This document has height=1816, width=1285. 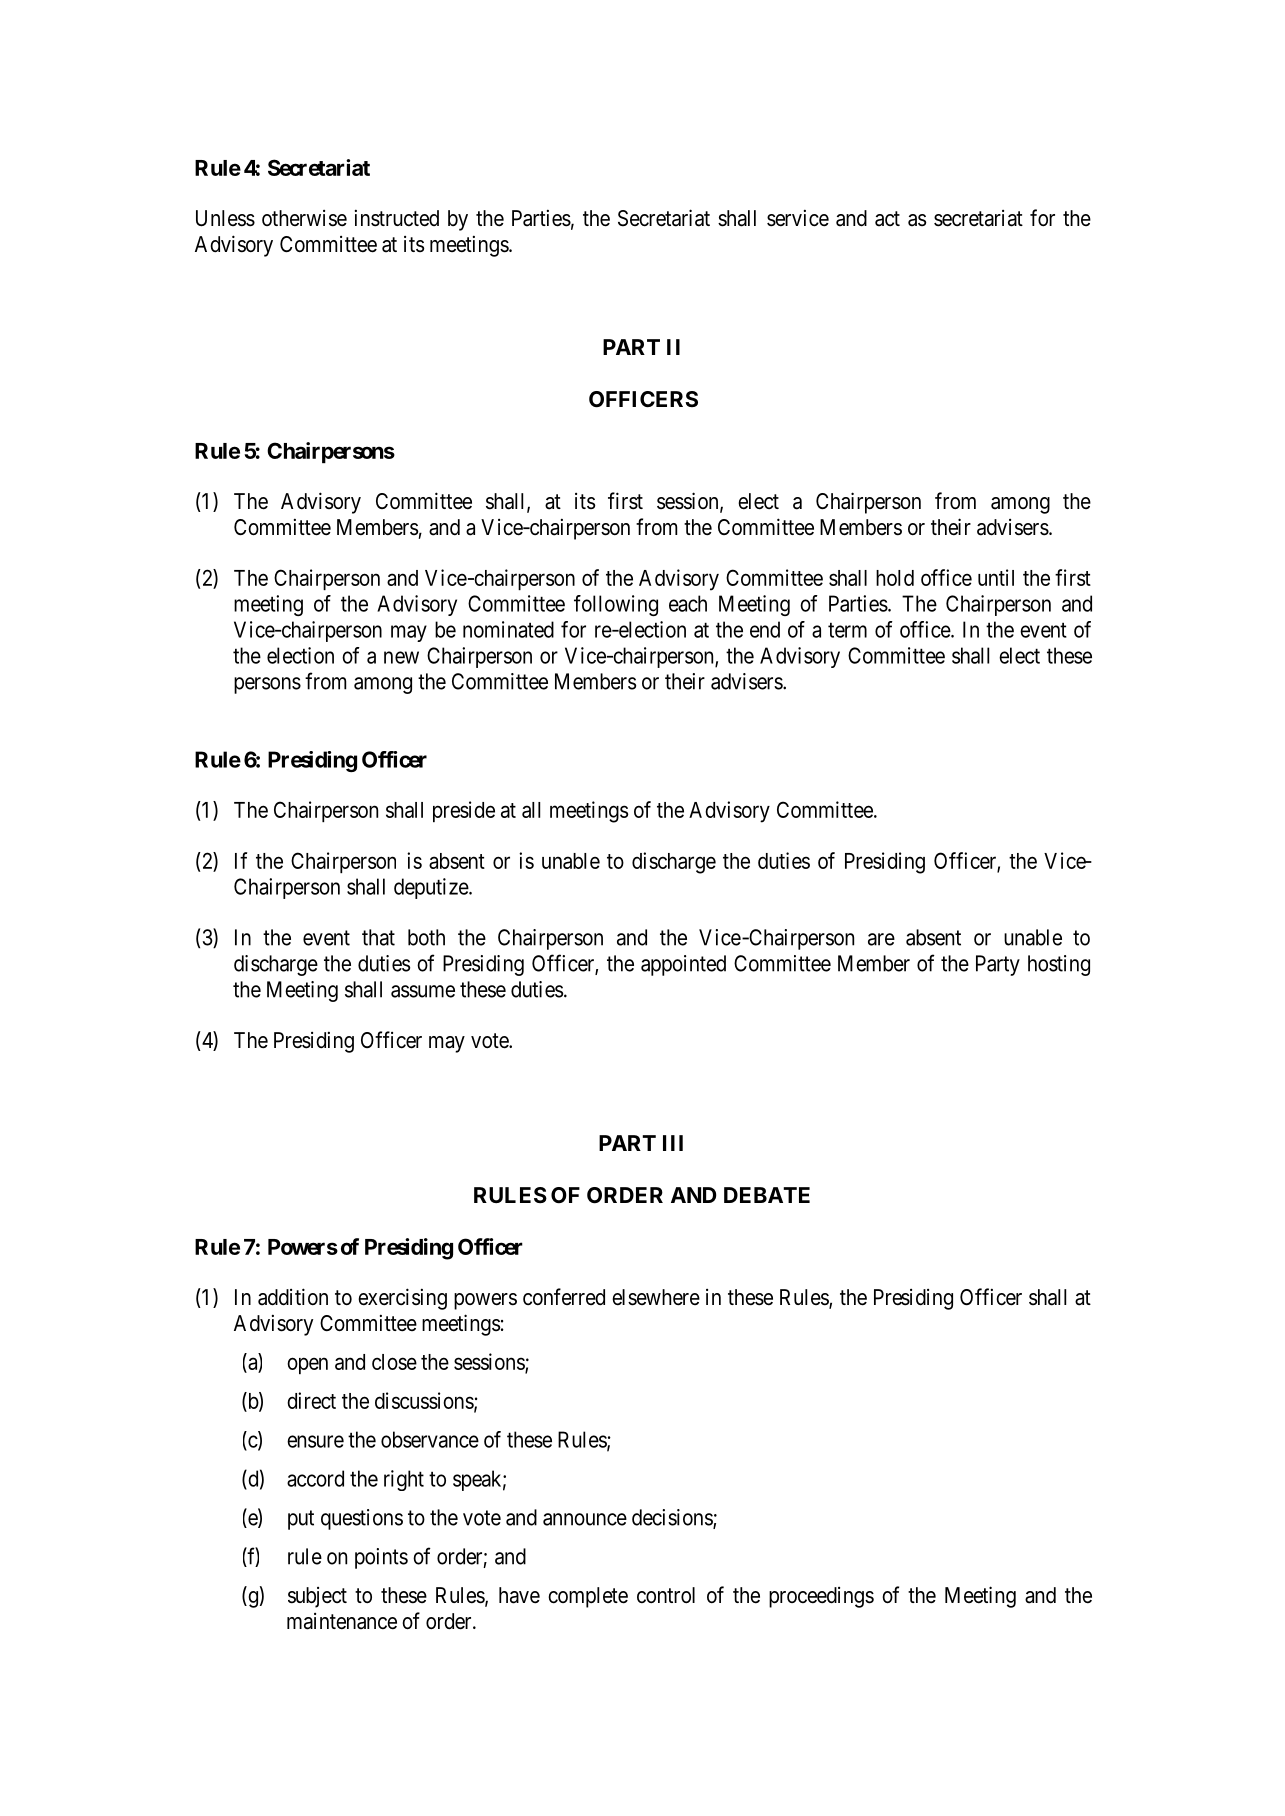 What do you see at coordinates (996, 577) in the document?
I see `until` at bounding box center [996, 577].
